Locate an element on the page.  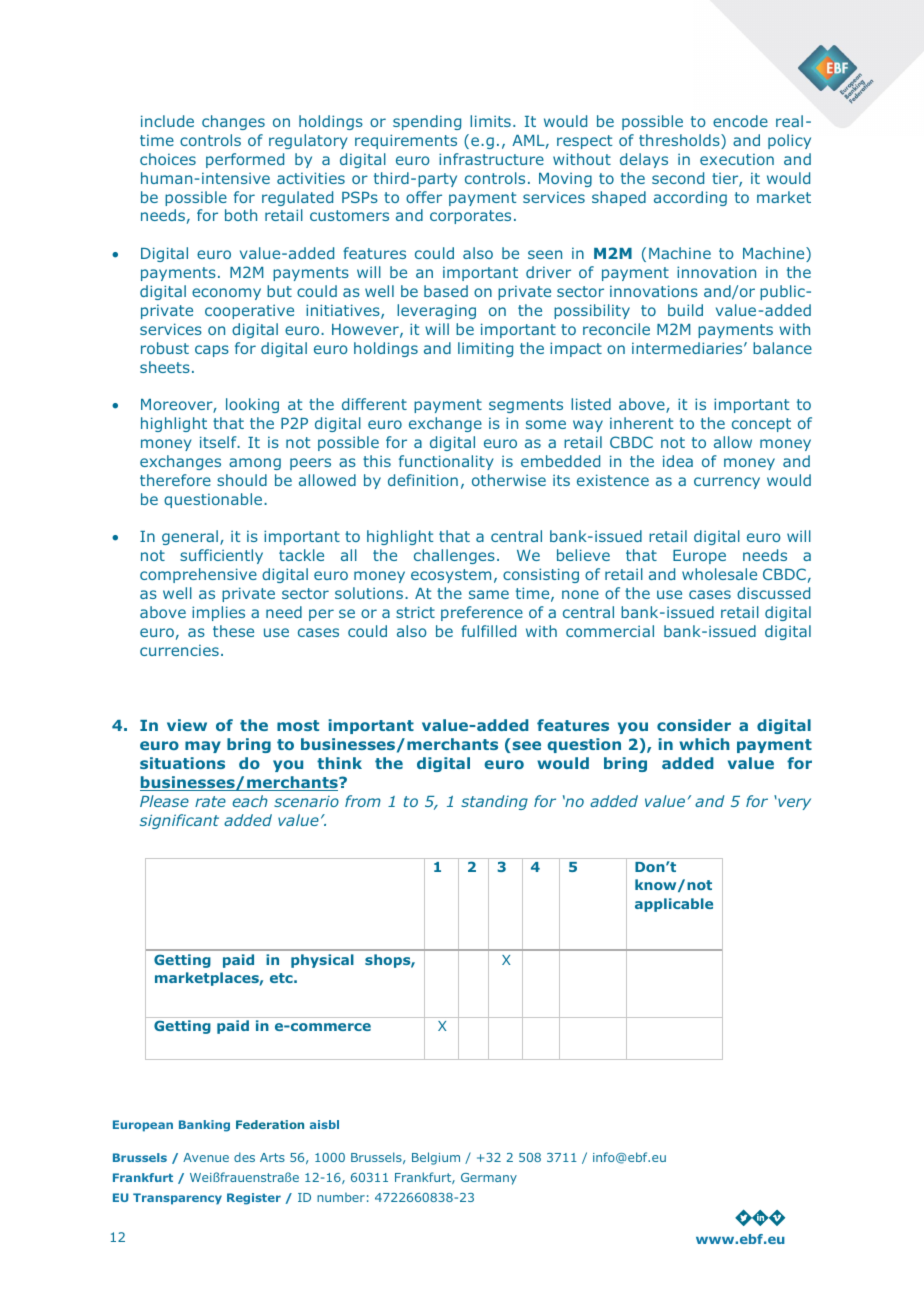
these is located at coordinates (233, 631).
